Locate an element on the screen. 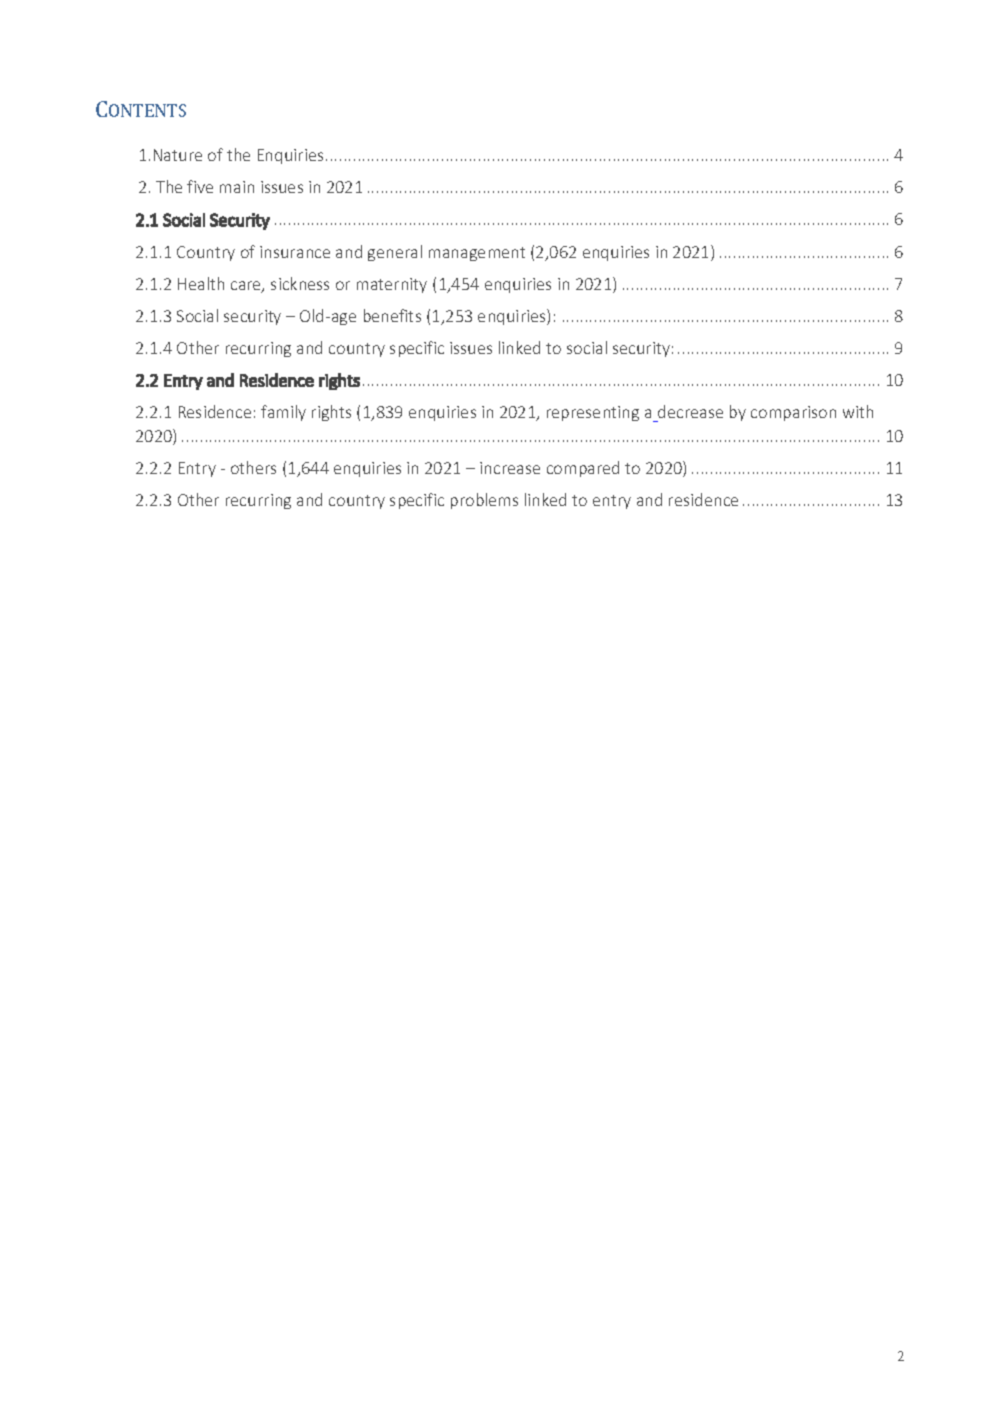  maternity is located at coordinates (392, 285).
